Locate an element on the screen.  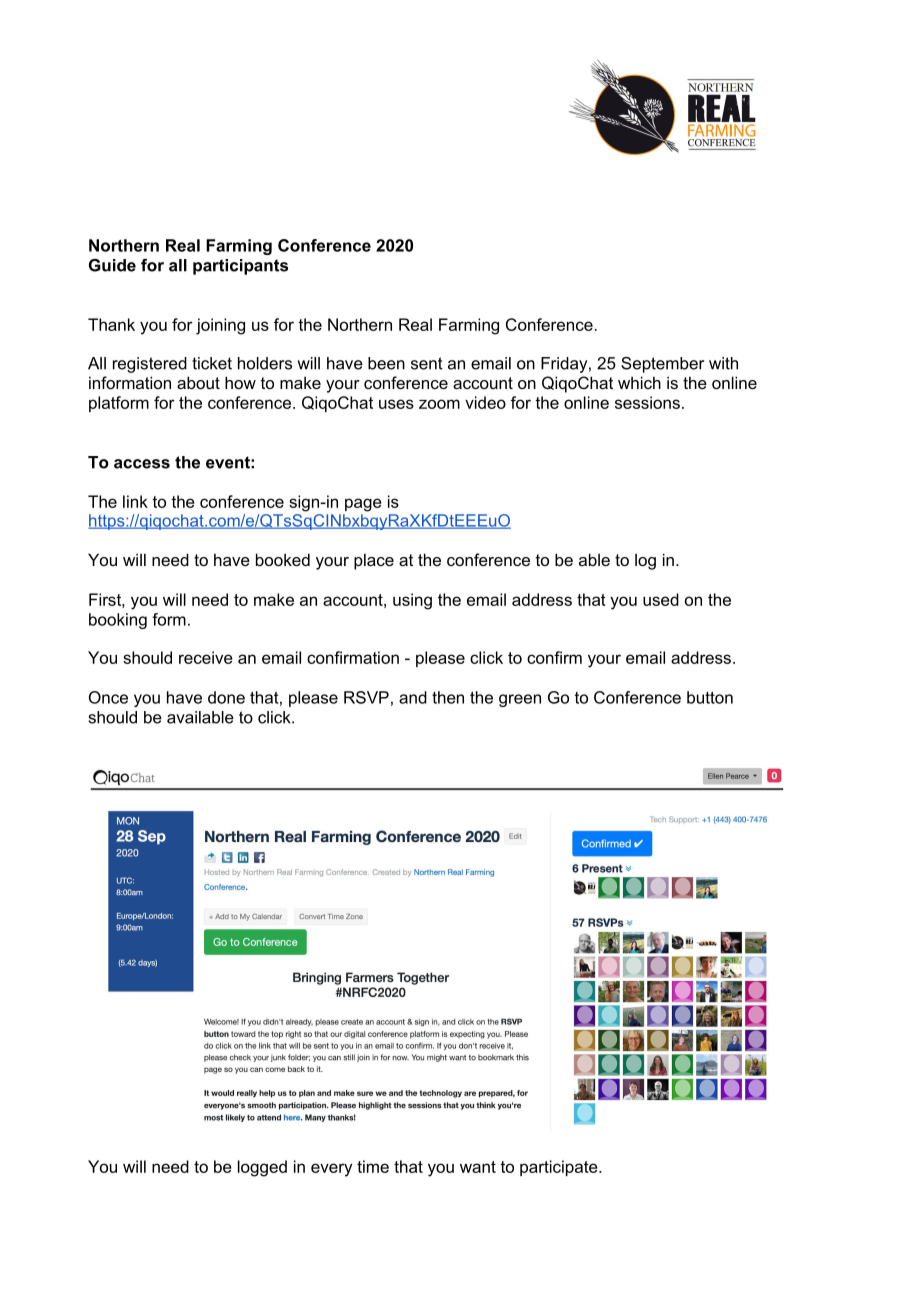
sent is located at coordinates (427, 363).
